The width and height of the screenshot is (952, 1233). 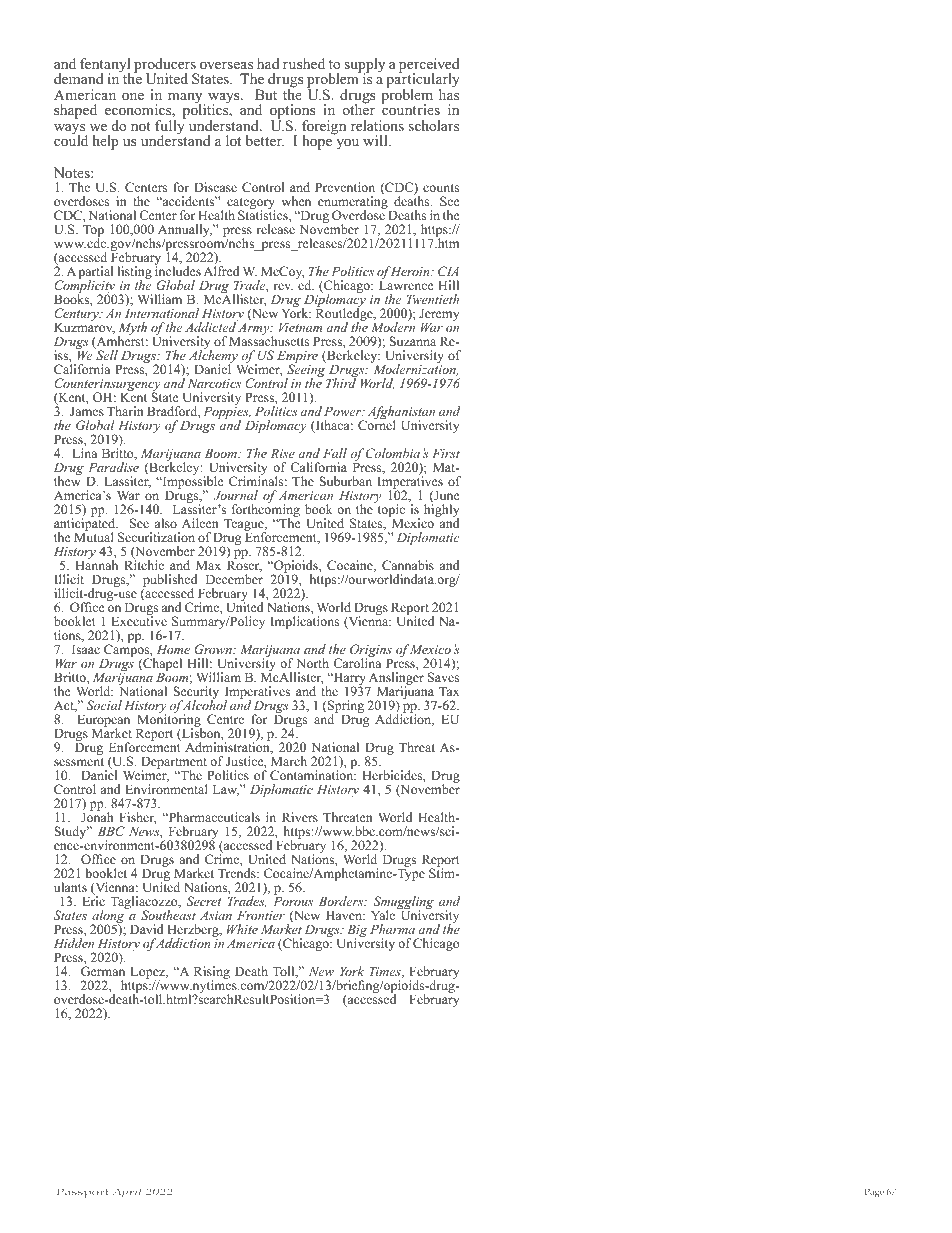 What do you see at coordinates (166, 523) in the screenshot?
I see `also` at bounding box center [166, 523].
